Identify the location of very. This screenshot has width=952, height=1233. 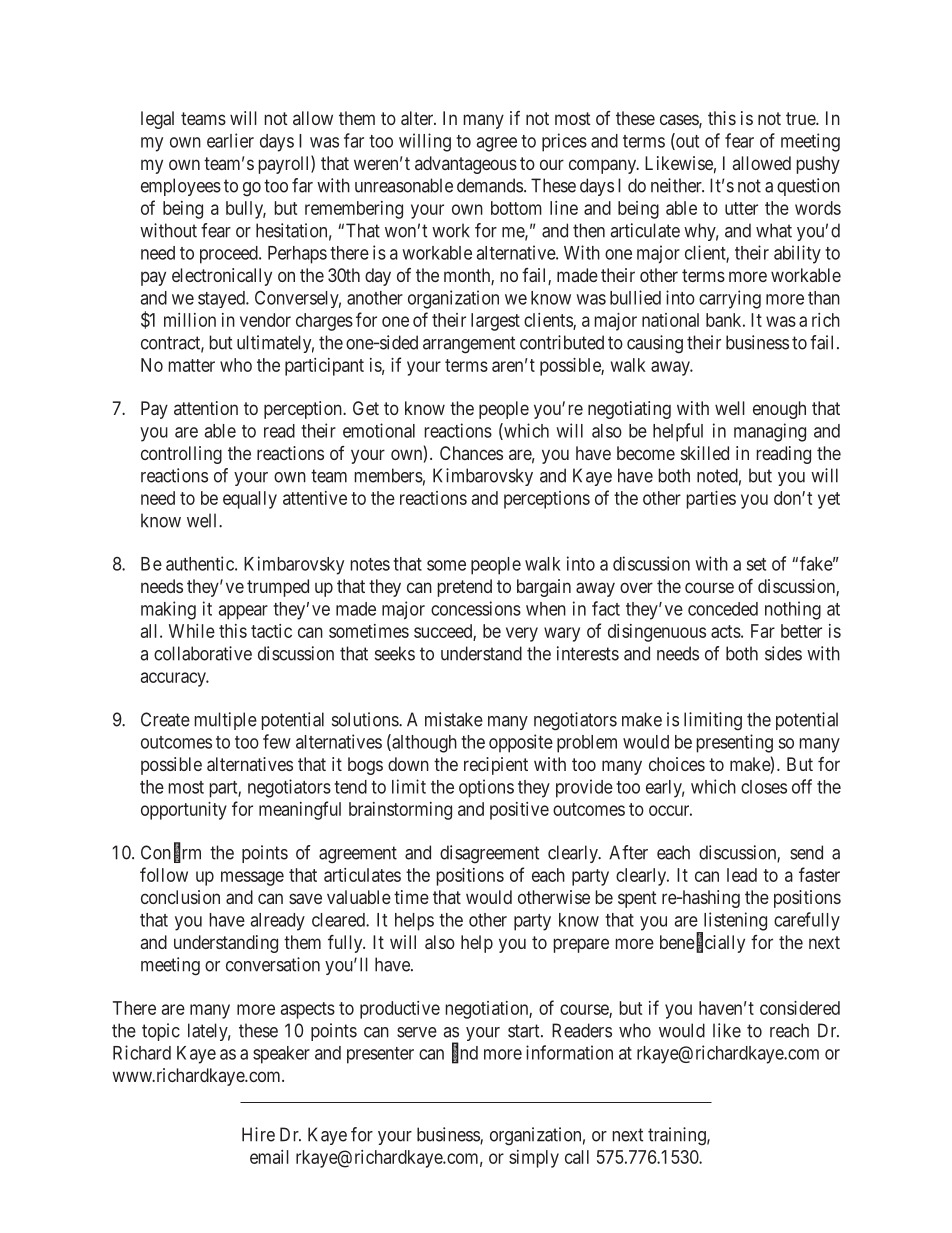
(522, 634).
